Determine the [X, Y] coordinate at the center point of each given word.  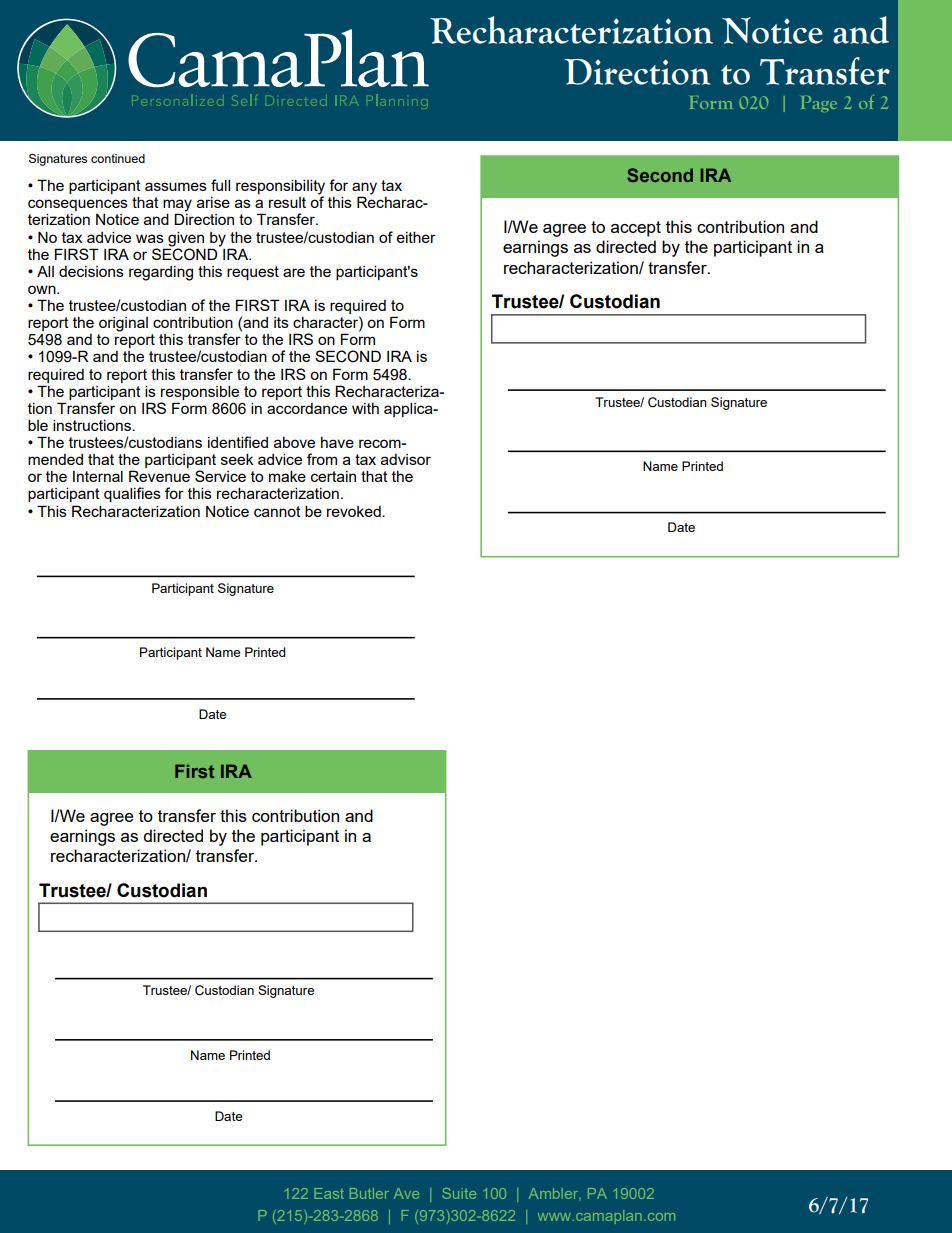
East [329, 1193]
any [364, 189]
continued [118, 158]
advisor [406, 459]
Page [819, 104]
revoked [355, 511]
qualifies [132, 494]
